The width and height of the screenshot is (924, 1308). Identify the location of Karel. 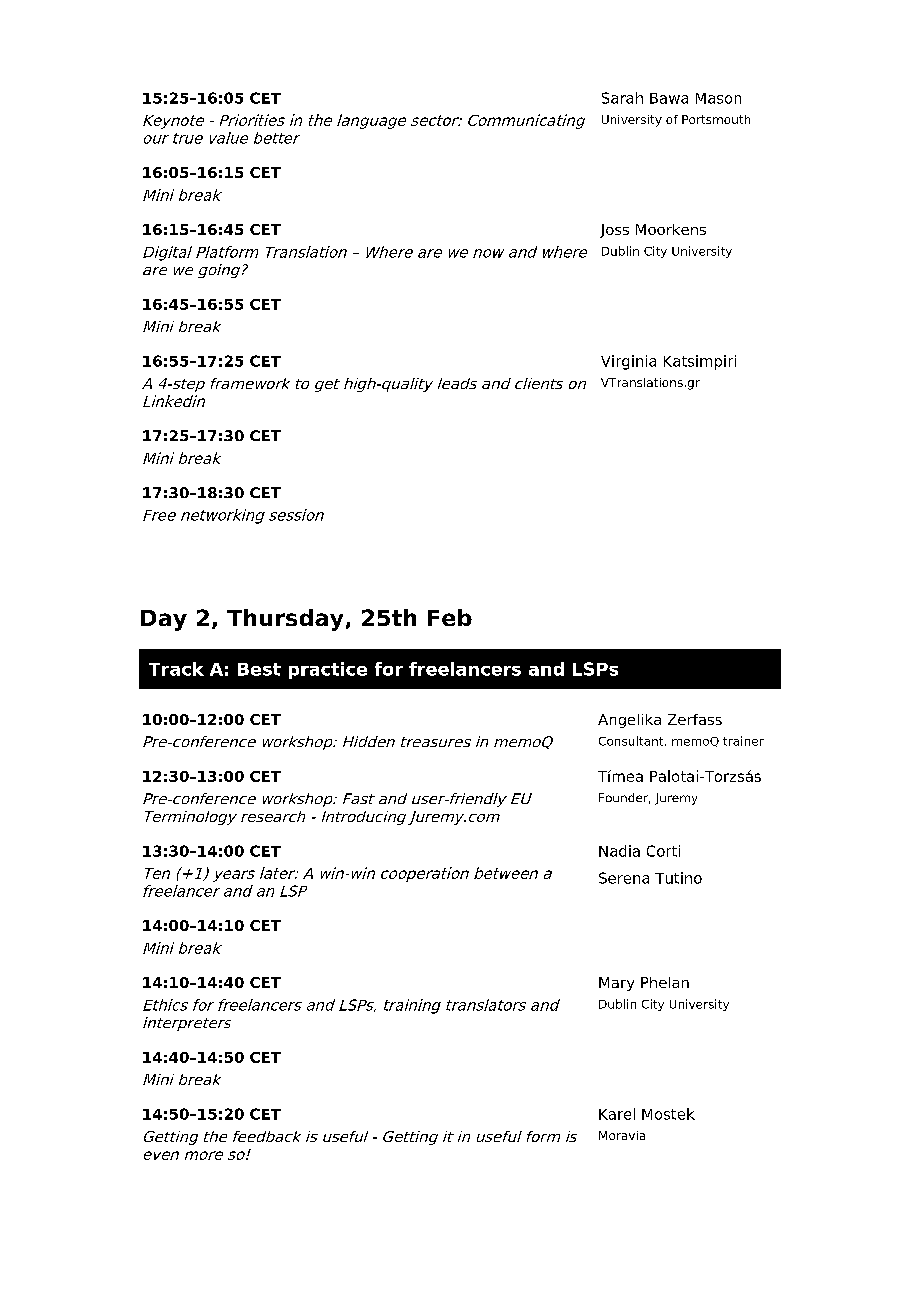
(617, 1114).
